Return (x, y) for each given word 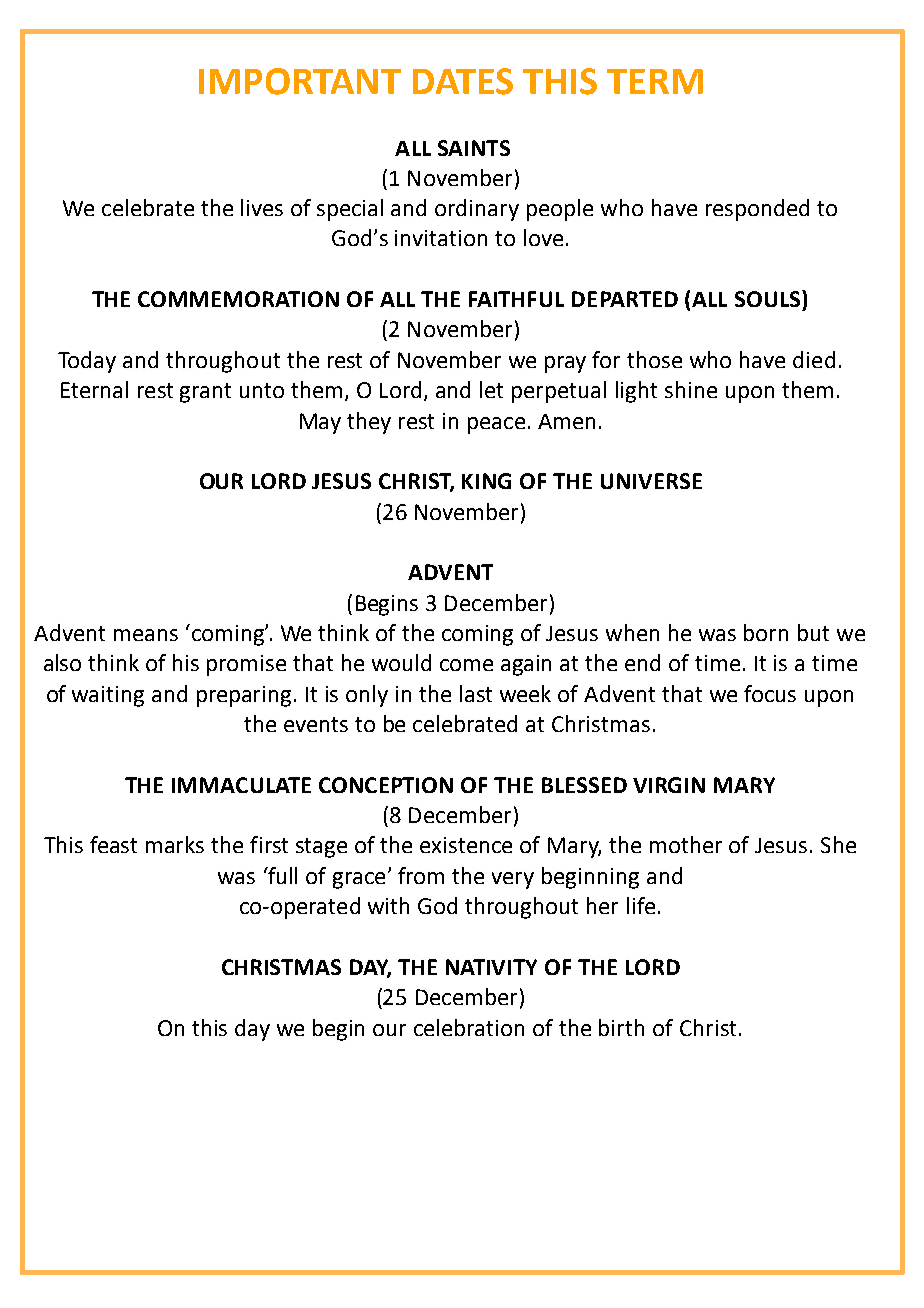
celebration (469, 1027)
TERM (655, 81)
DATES (463, 81)
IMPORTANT (300, 81)
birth (621, 1027)
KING (486, 481)
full (281, 875)
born (766, 632)
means (146, 635)
